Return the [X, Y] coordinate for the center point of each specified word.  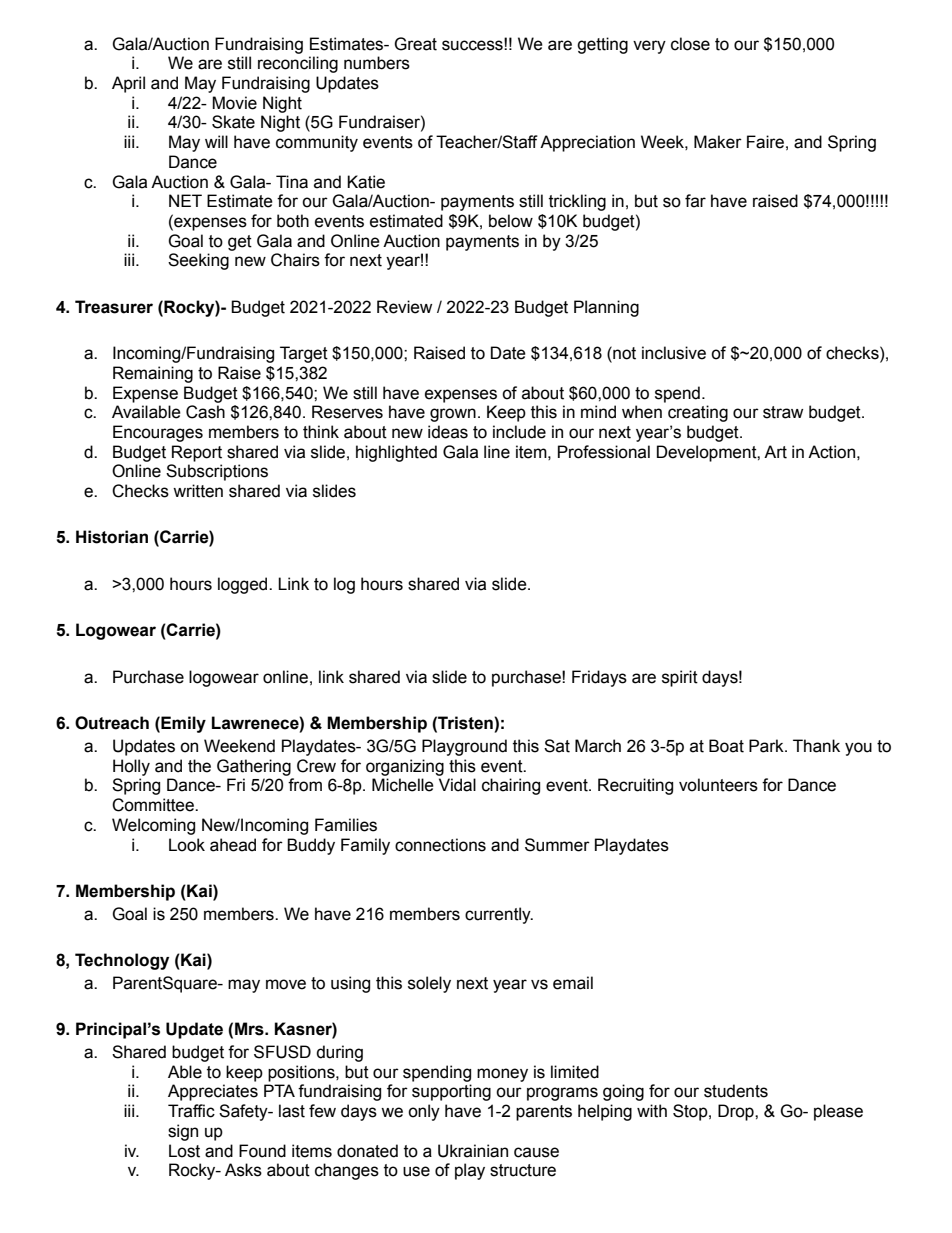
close [690, 44]
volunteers [718, 785]
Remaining [153, 374]
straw [783, 412]
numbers [377, 63]
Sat [557, 746]
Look [187, 845]
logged [244, 585]
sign [183, 1132]
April [128, 84]
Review [404, 307]
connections [440, 845]
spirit [680, 678]
